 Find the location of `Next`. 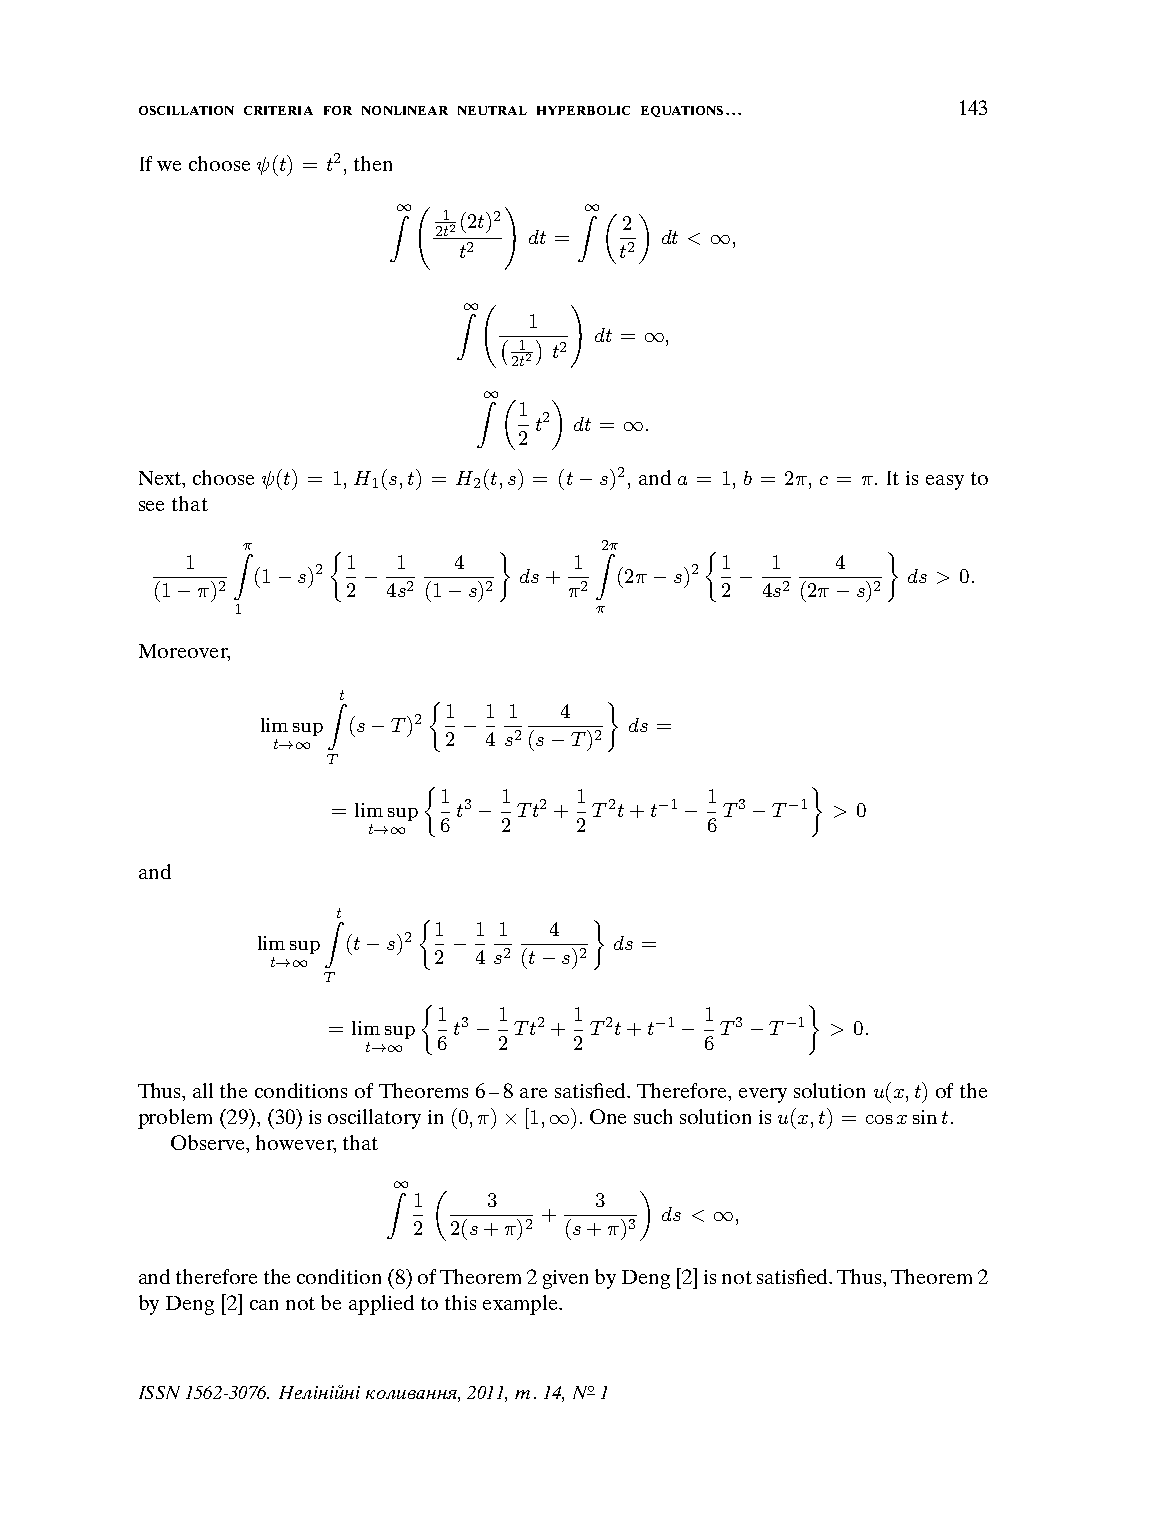

Next is located at coordinates (161, 479).
